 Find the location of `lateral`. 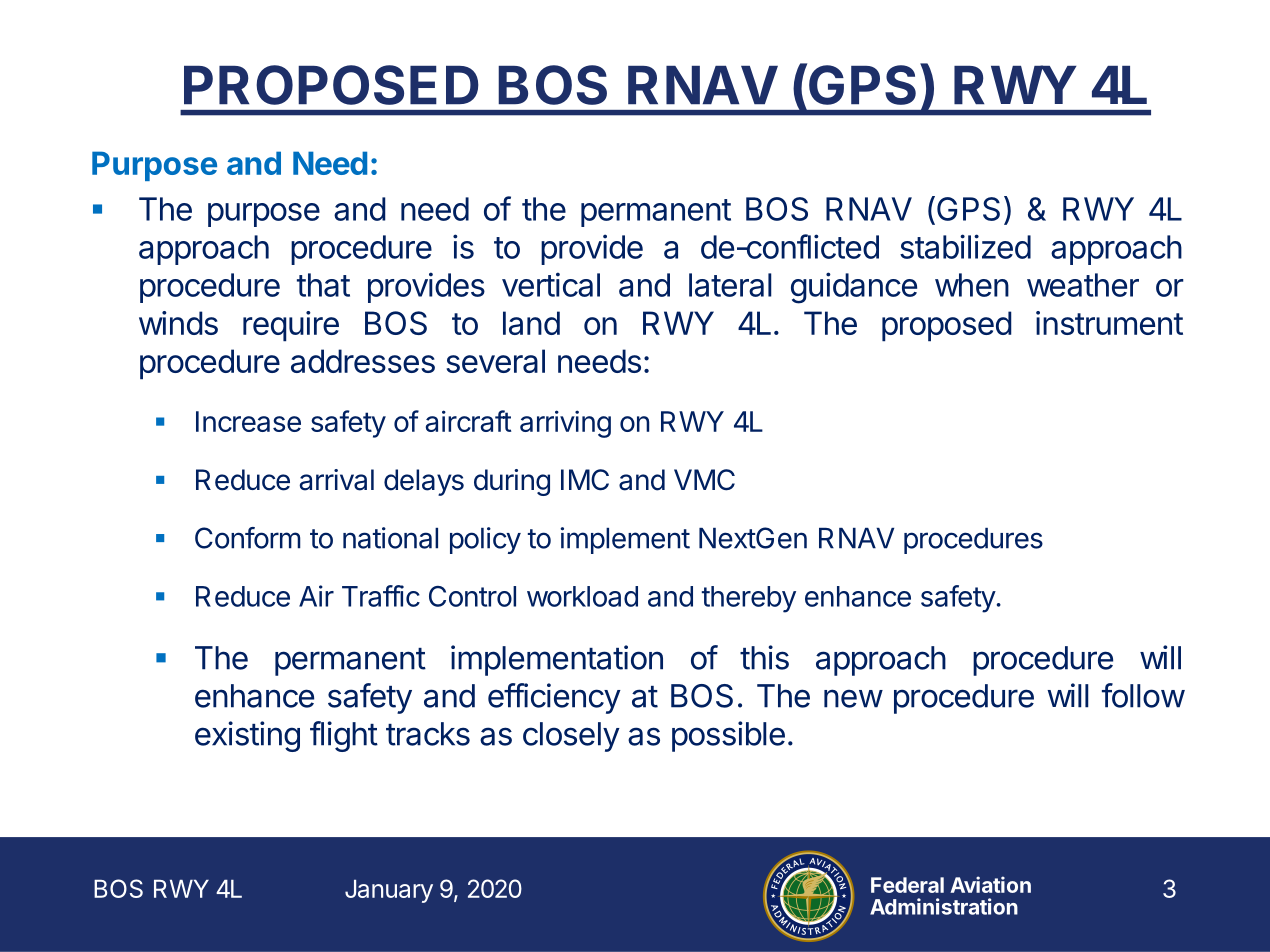

lateral is located at coordinates (730, 285).
